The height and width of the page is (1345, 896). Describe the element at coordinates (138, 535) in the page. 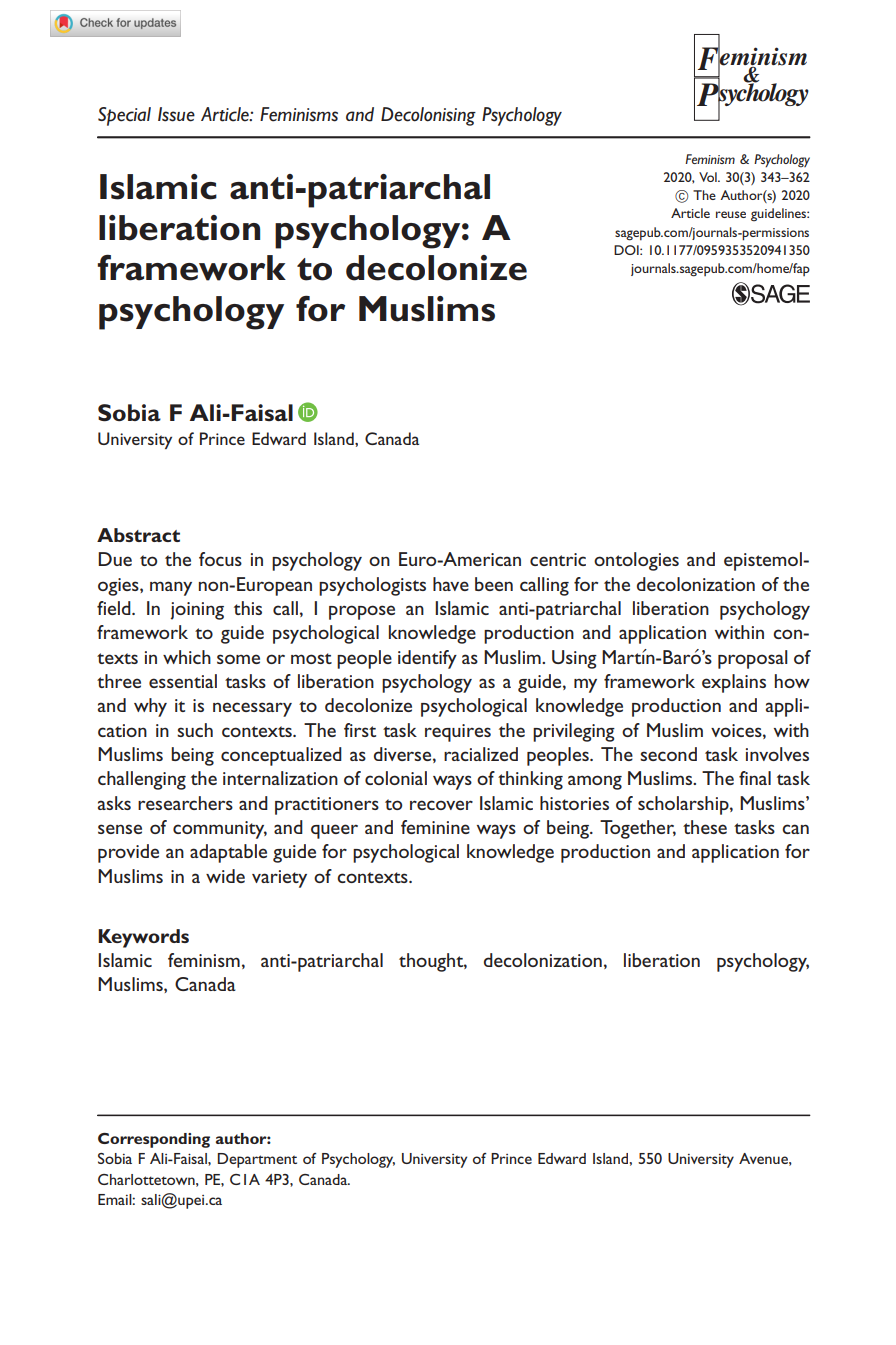

I see `Abstract` at that location.
